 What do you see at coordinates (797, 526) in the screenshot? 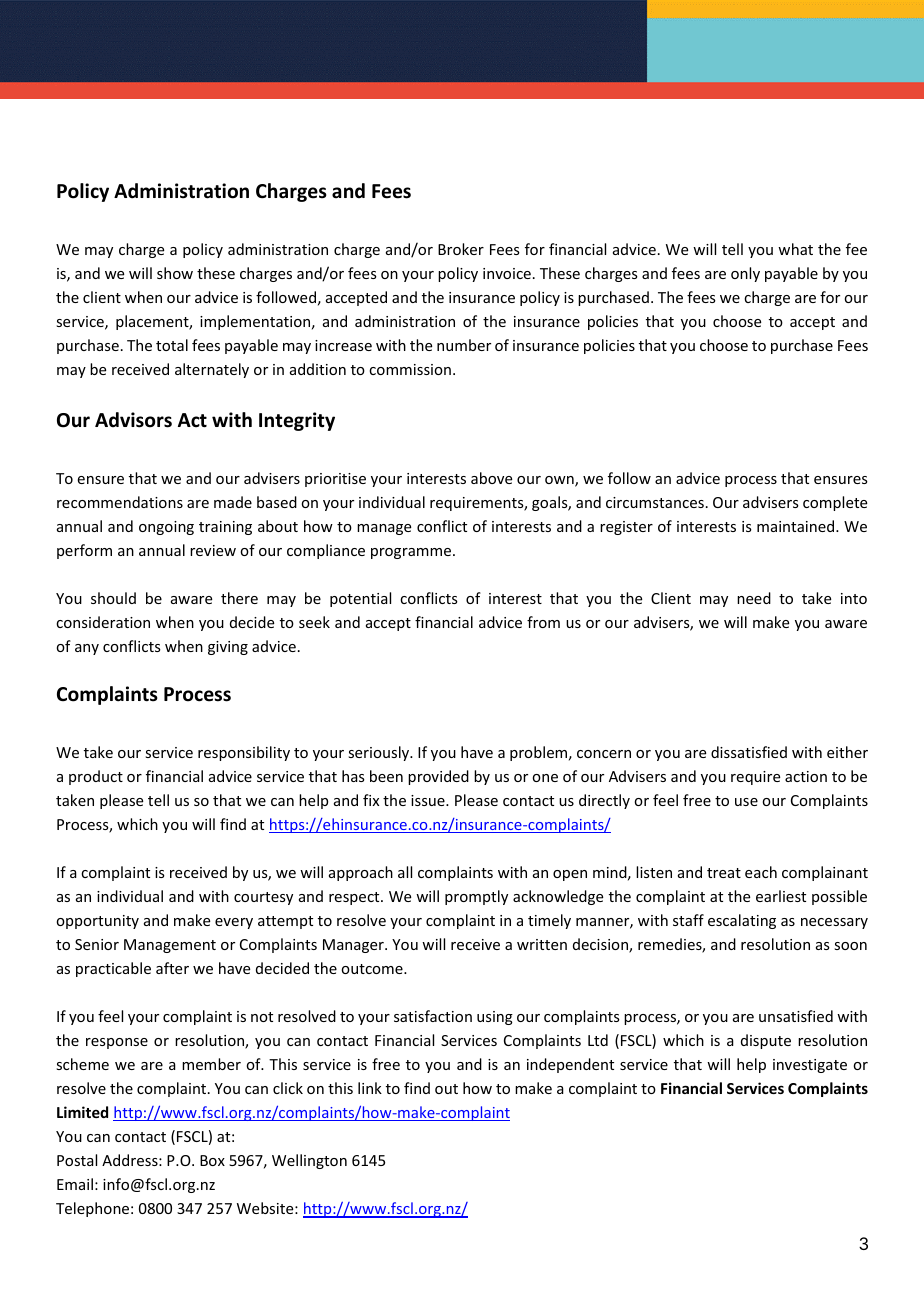
I see `maintained` at bounding box center [797, 526].
